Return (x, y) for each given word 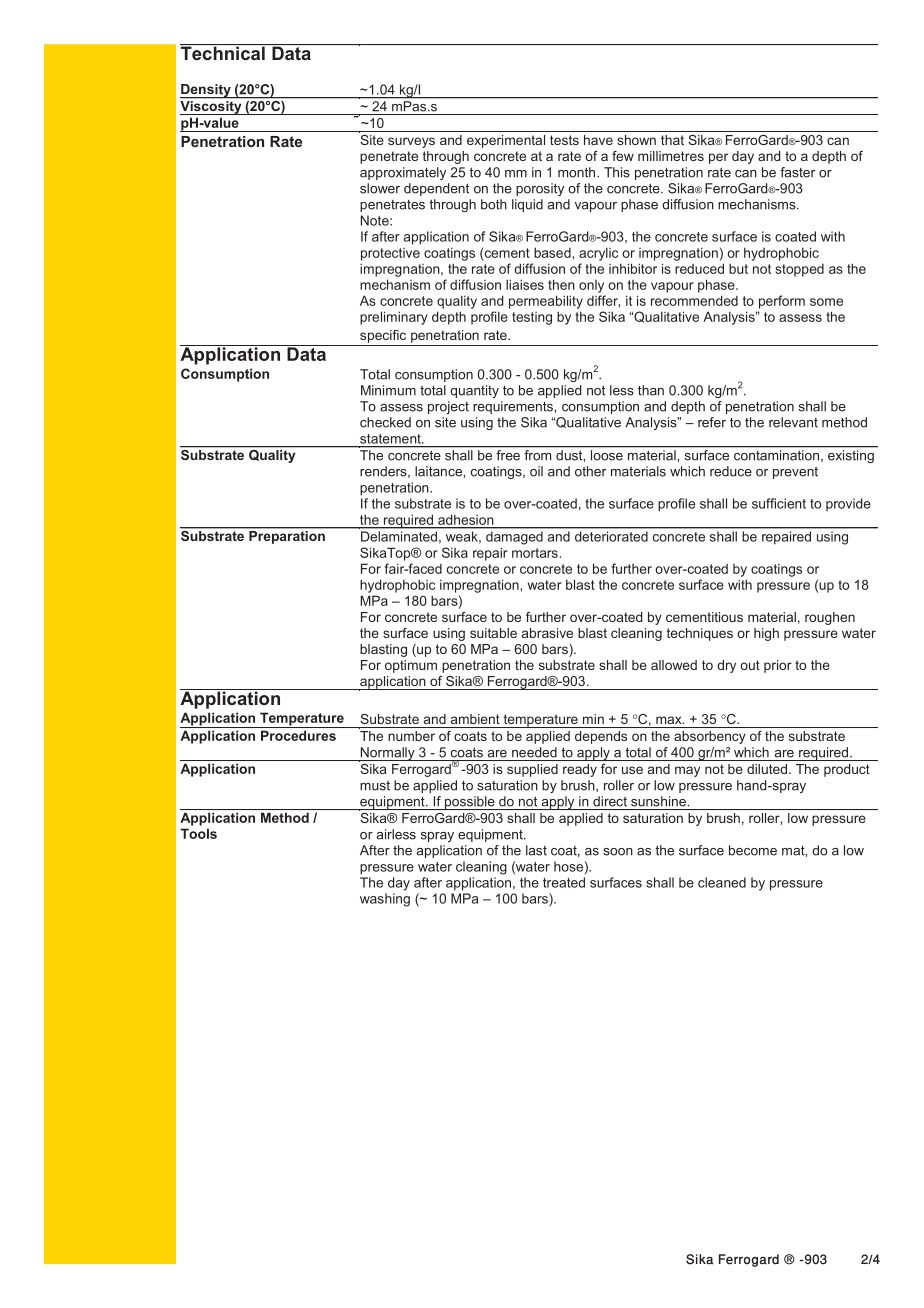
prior (778, 666)
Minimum (388, 390)
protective (390, 254)
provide (848, 504)
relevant (793, 422)
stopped (799, 270)
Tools (199, 833)
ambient (475, 719)
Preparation (287, 537)
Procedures (298, 735)
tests (564, 140)
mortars (535, 553)
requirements (514, 407)
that (672, 140)
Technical (223, 52)
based (552, 252)
